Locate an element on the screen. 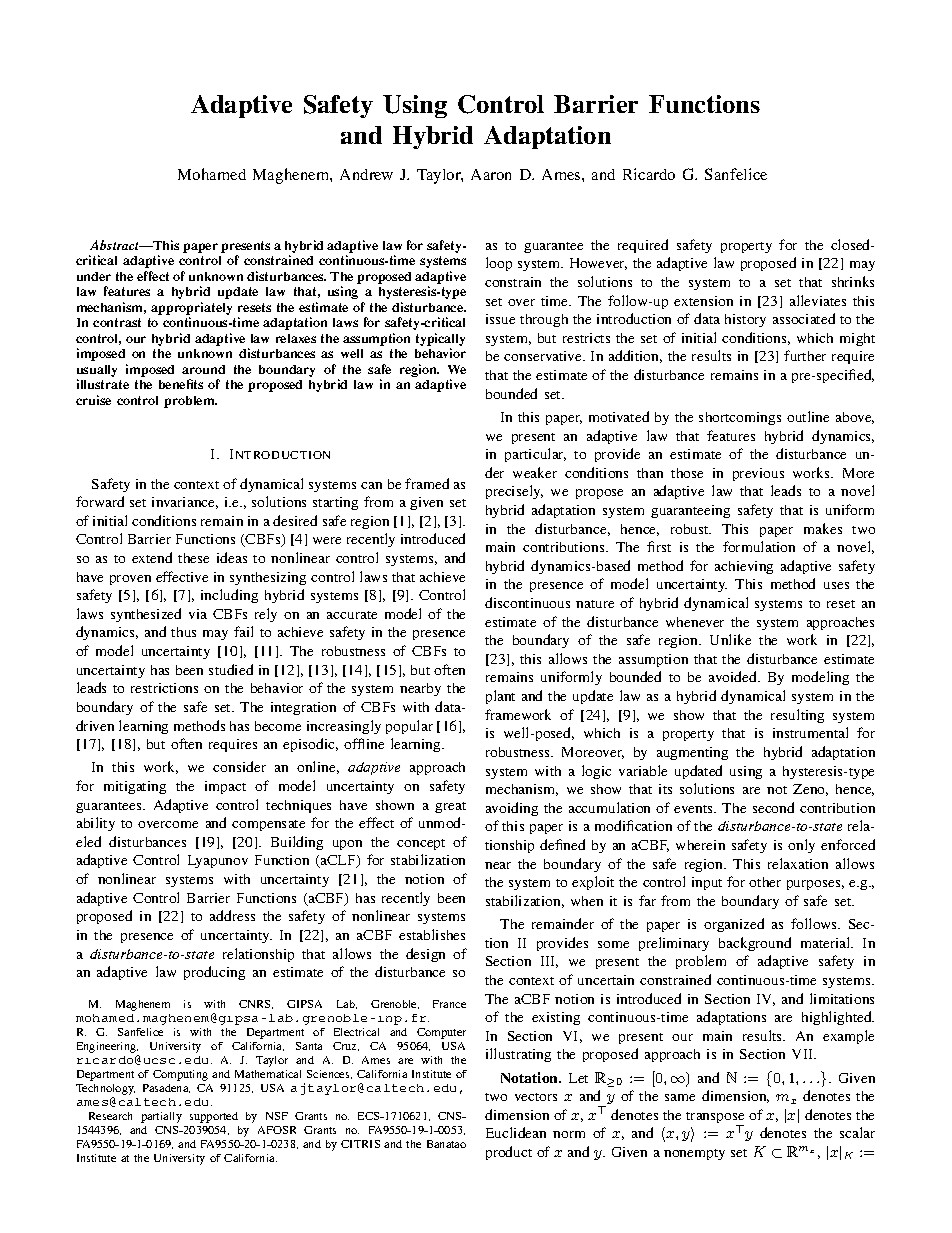 Image resolution: width=952 pixels, height=1233 pixels. avoided is located at coordinates (734, 676).
